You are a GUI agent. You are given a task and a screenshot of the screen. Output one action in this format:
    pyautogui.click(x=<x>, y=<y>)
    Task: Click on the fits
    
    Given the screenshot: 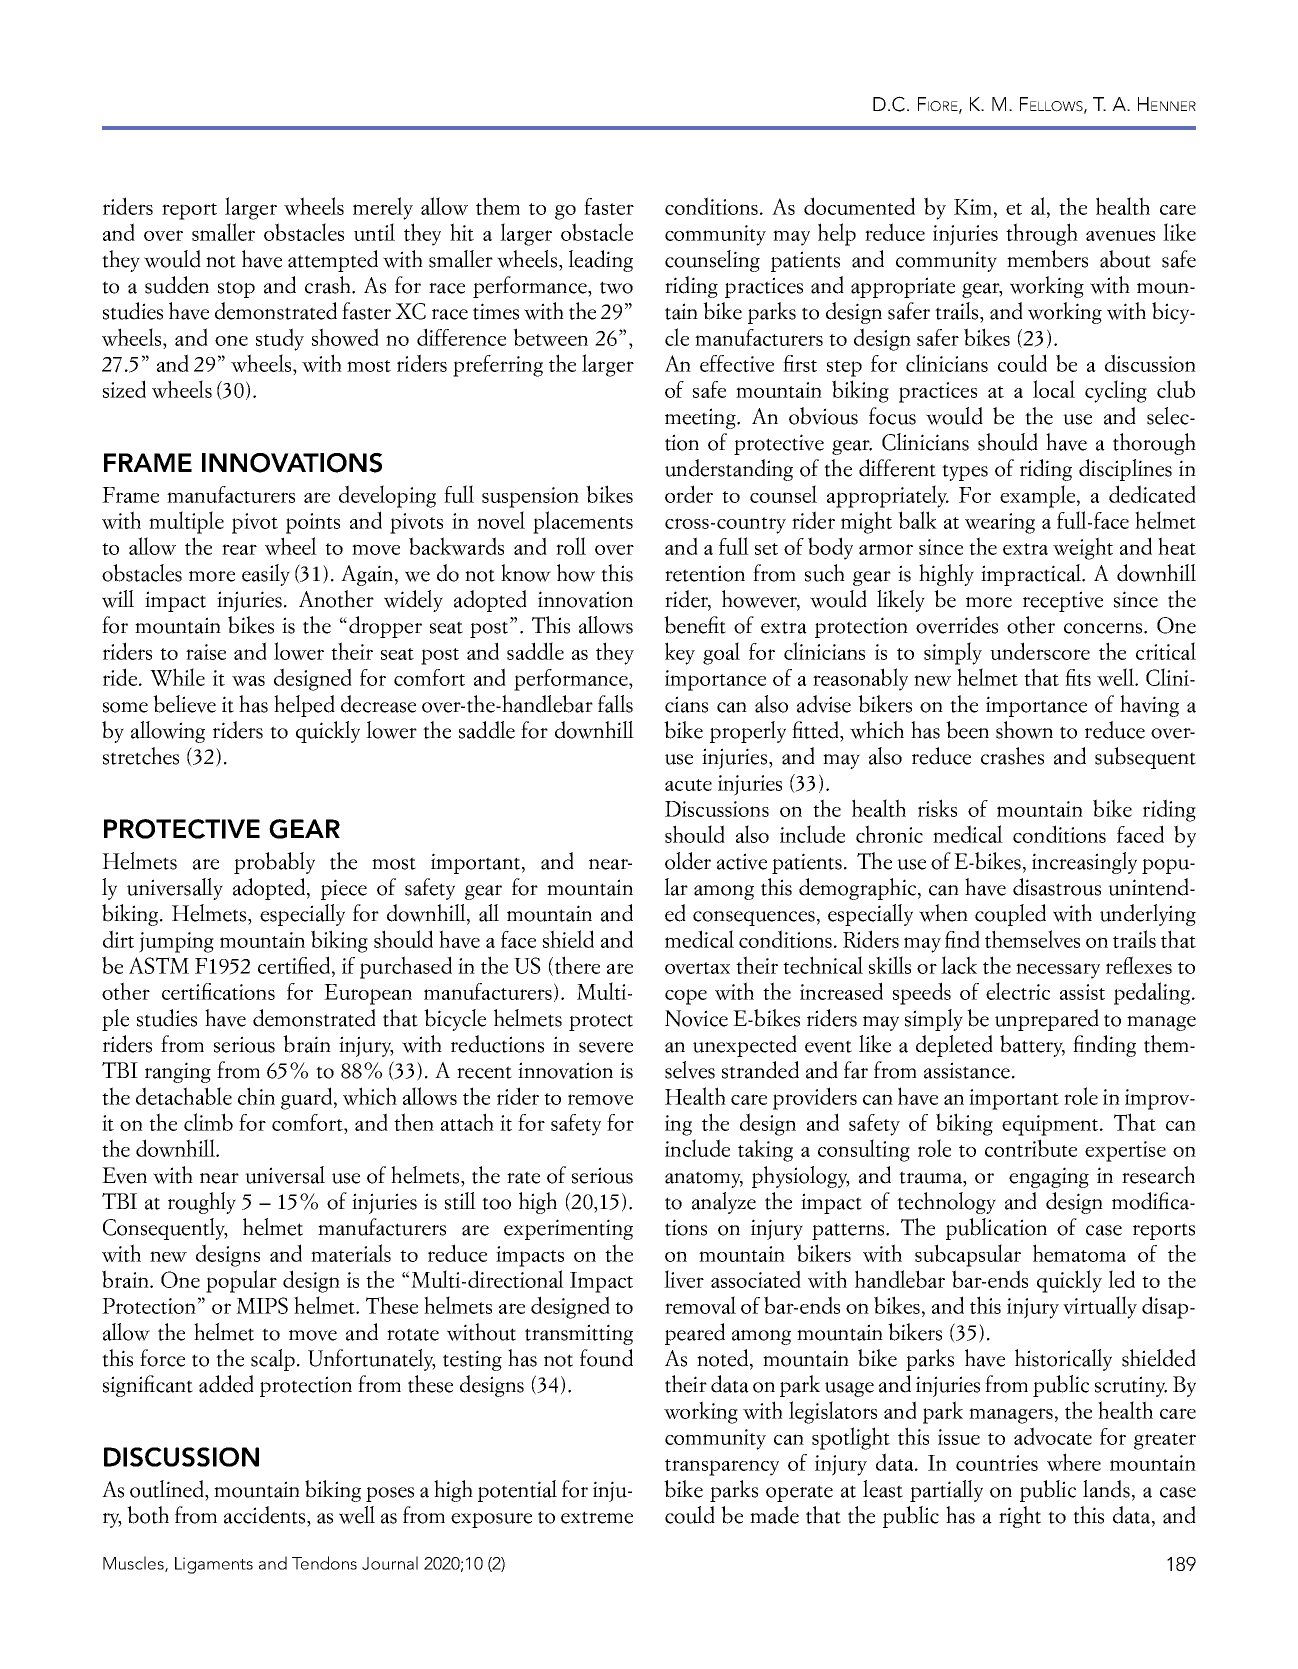 What is the action you would take?
    pyautogui.click(x=1078, y=677)
